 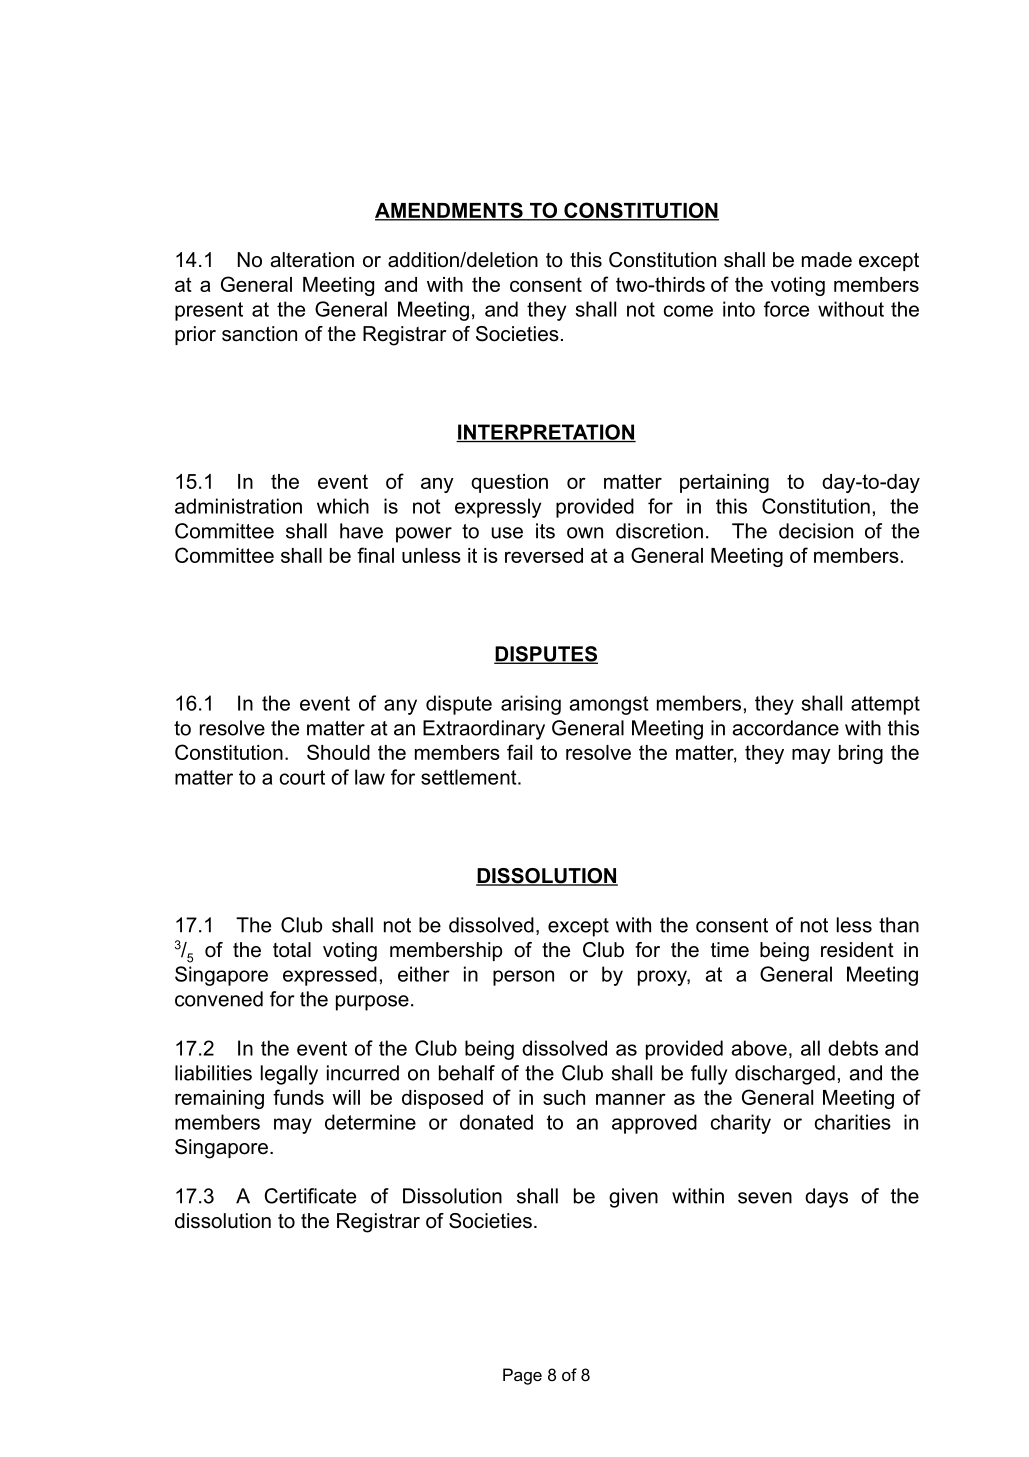 What do you see at coordinates (857, 950) in the screenshot?
I see `resident` at bounding box center [857, 950].
